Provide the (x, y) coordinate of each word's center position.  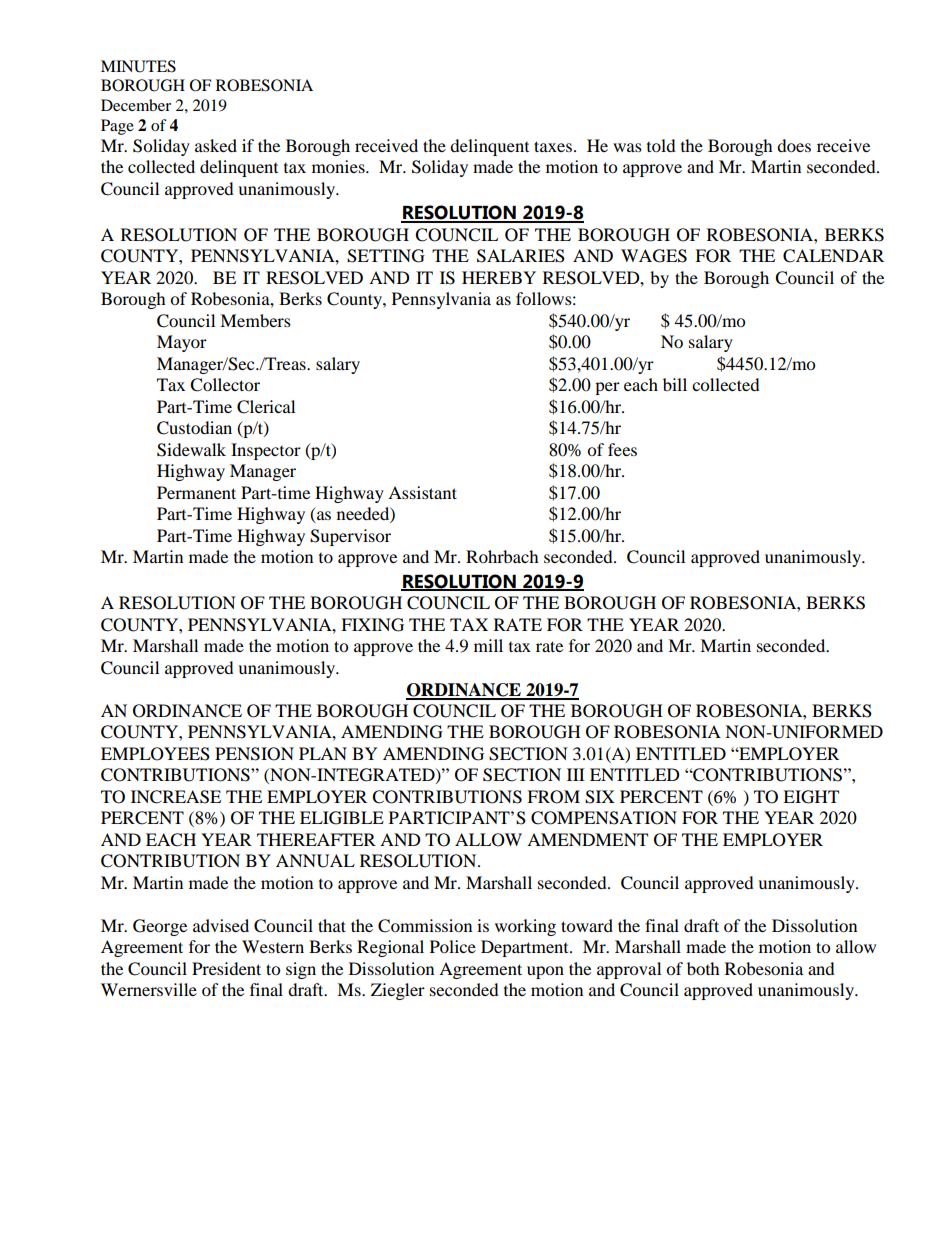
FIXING (372, 625)
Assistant (422, 492)
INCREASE (176, 797)
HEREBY (499, 277)
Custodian (194, 428)
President (226, 968)
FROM (553, 797)
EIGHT (811, 797)
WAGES (654, 256)
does (794, 145)
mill (488, 645)
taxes (553, 146)
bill (675, 384)
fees (622, 449)
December (136, 105)
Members (255, 320)
